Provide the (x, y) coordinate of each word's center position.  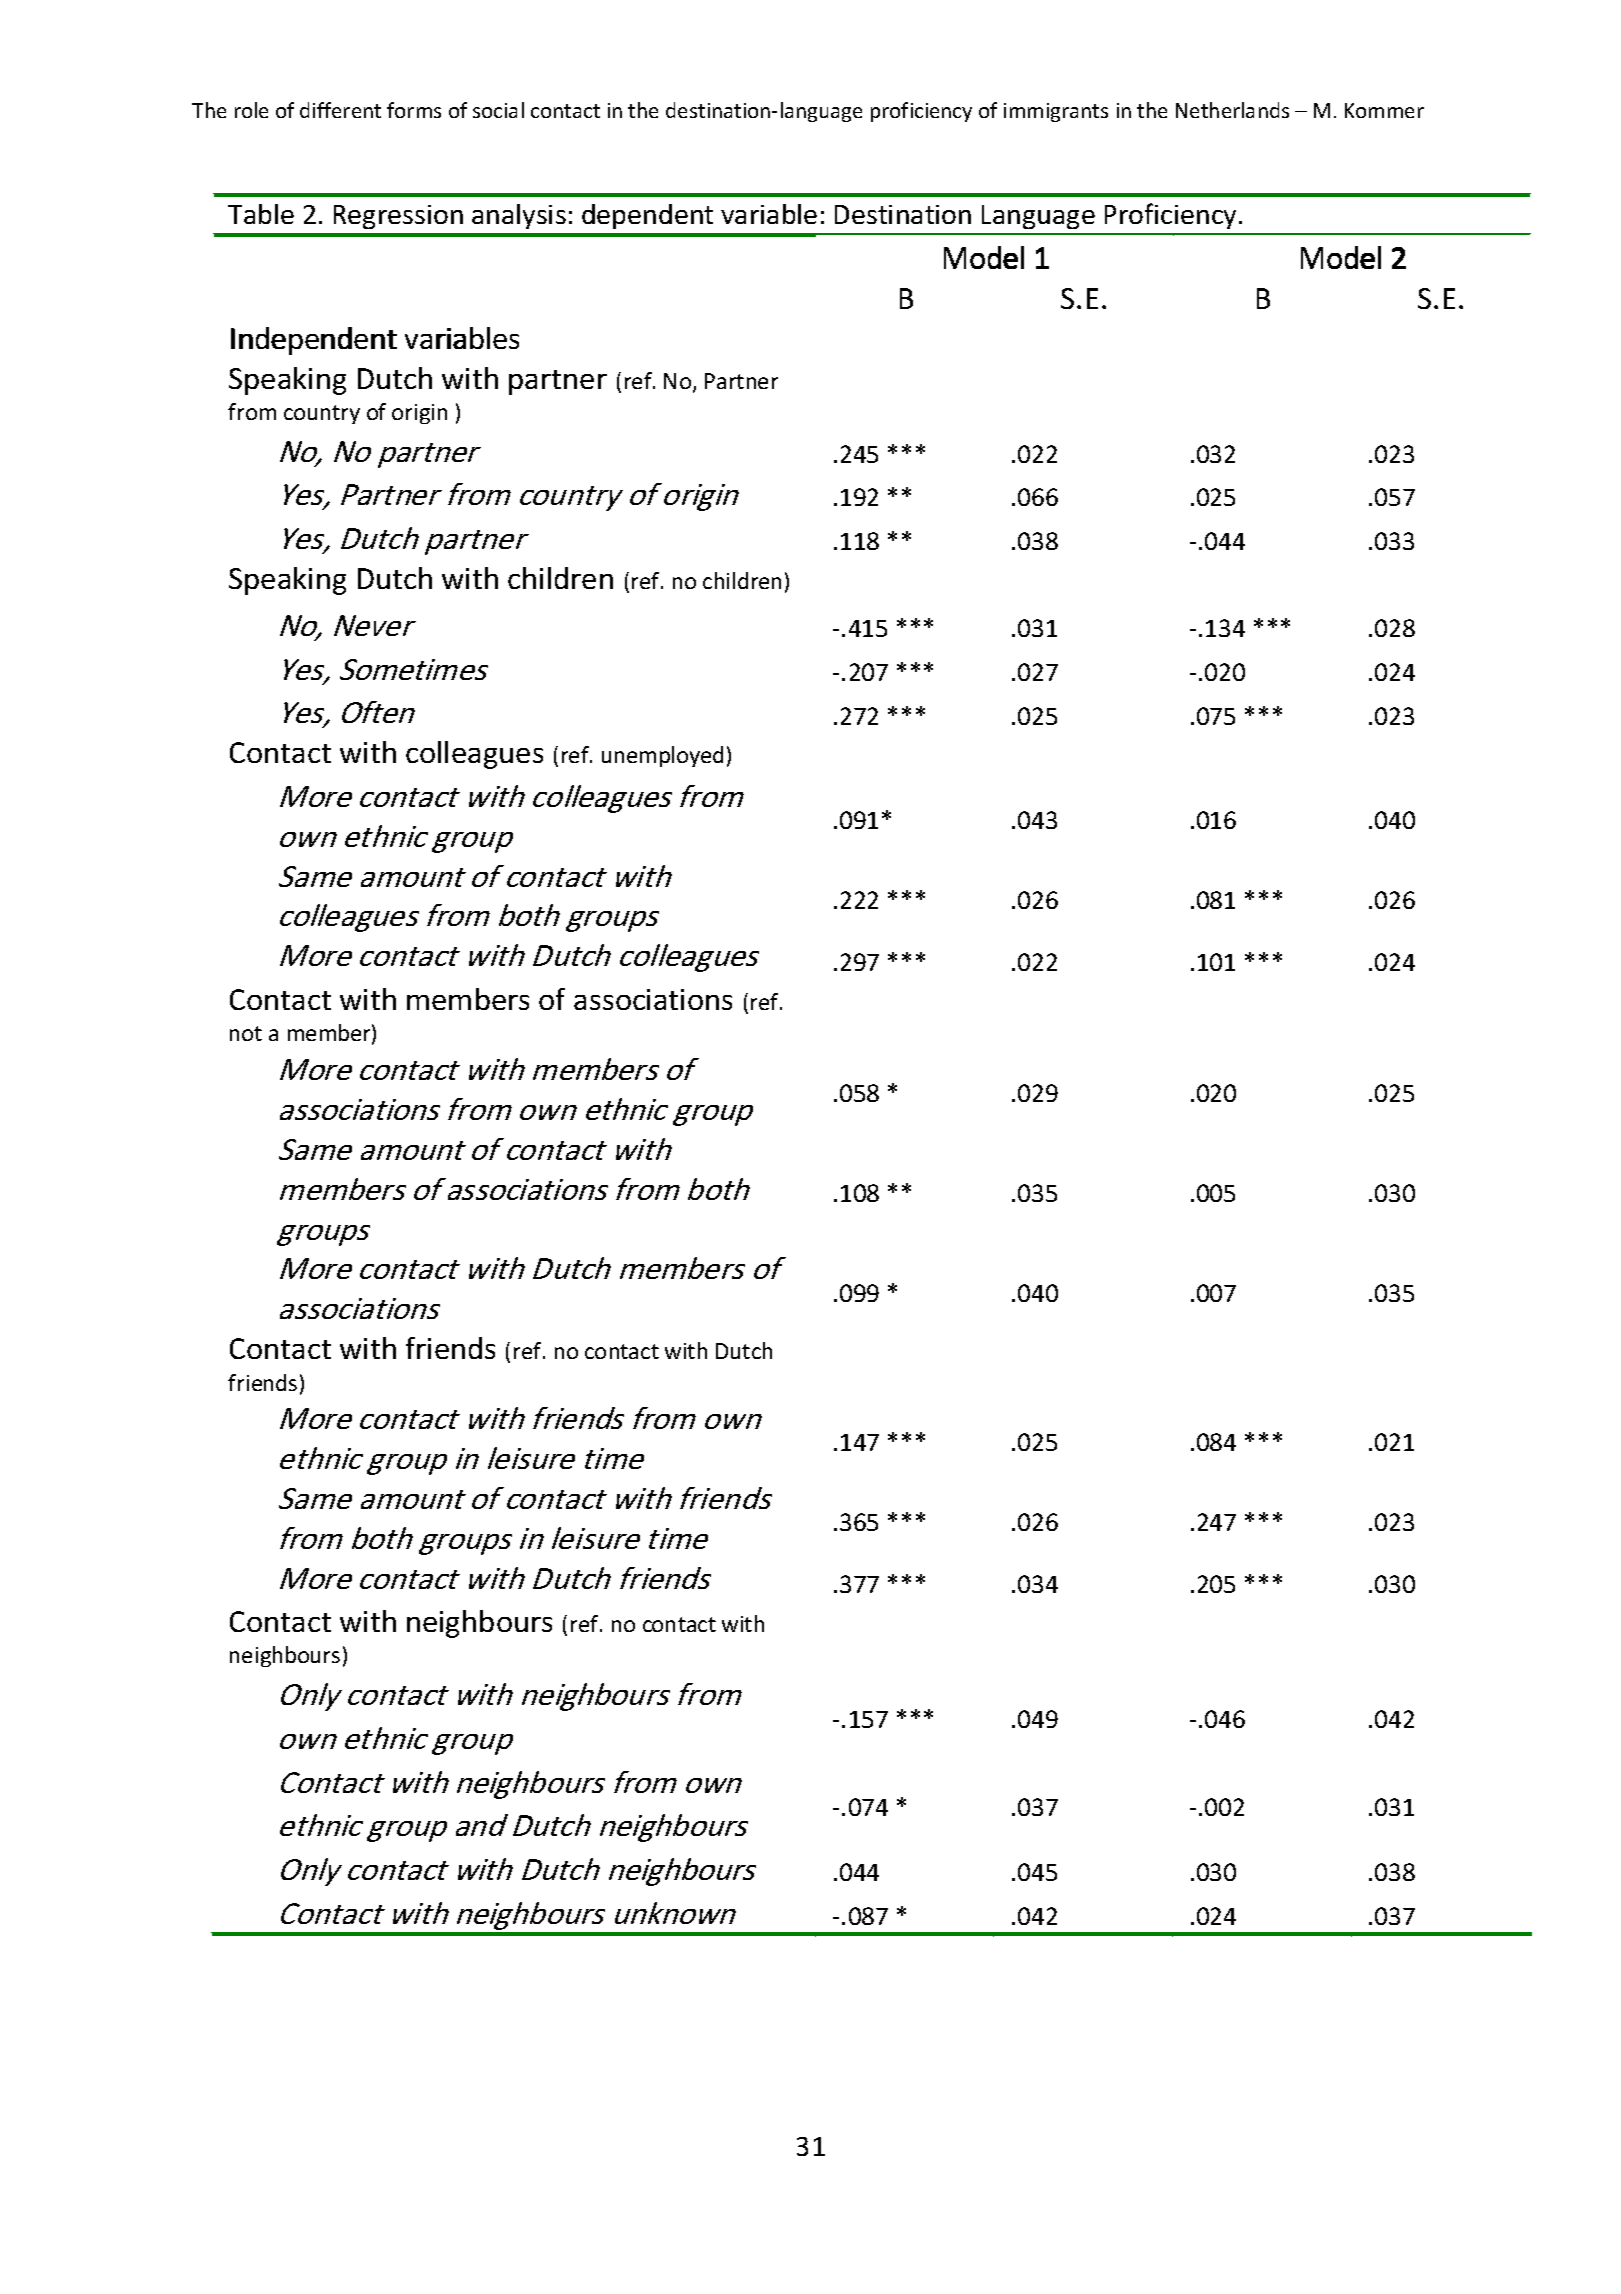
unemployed (662, 756)
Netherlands (1232, 110)
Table (261, 214)
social (498, 110)
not (246, 1033)
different (340, 110)
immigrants (1056, 112)
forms (414, 110)
